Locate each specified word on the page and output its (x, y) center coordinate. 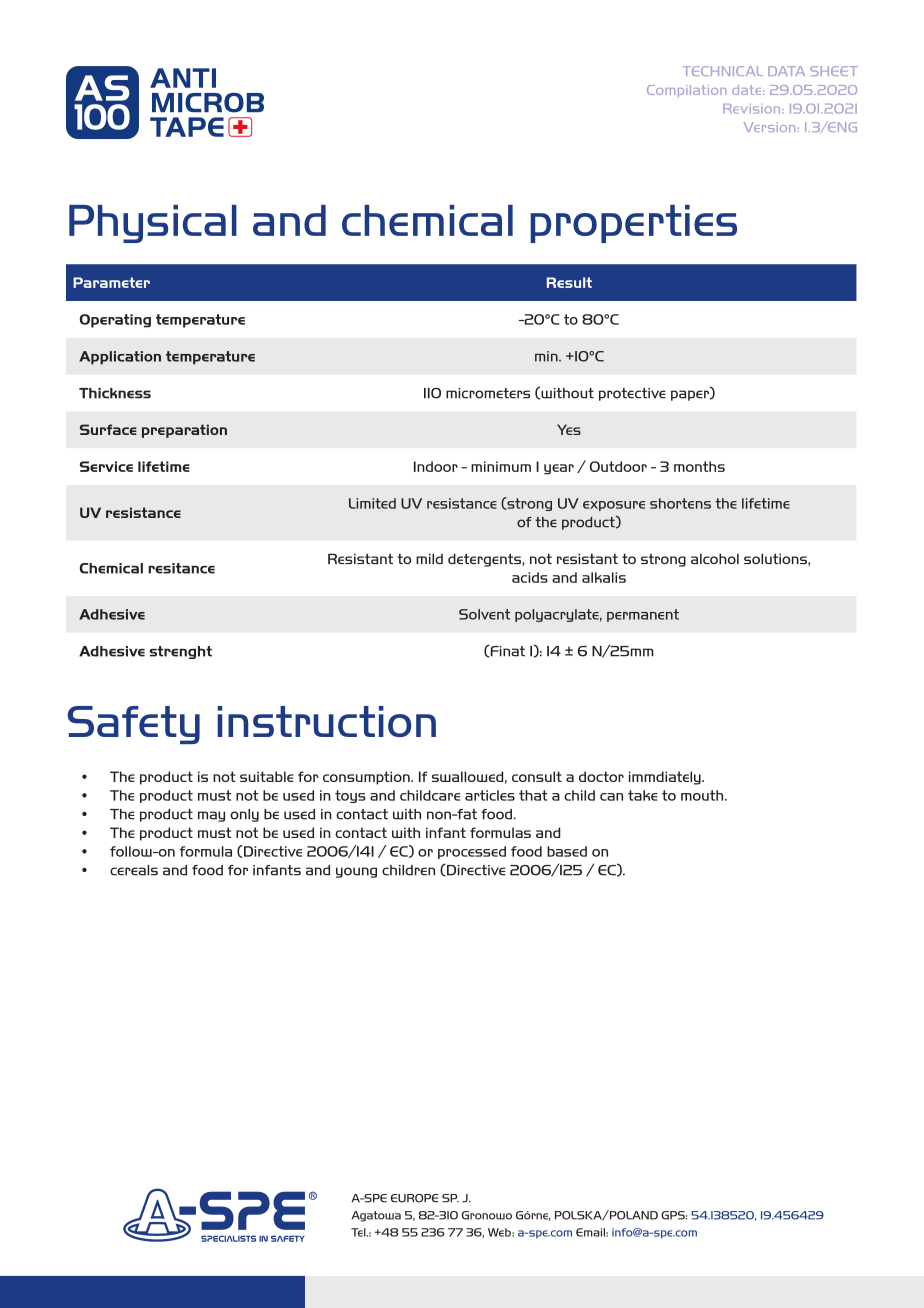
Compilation (687, 91)
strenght (181, 652)
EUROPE (414, 1198)
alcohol (715, 558)
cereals (134, 870)
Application (120, 358)
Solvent (484, 614)
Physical (153, 224)
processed (472, 852)
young (356, 872)
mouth (703, 795)
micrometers (488, 393)
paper (691, 395)
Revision (753, 109)
